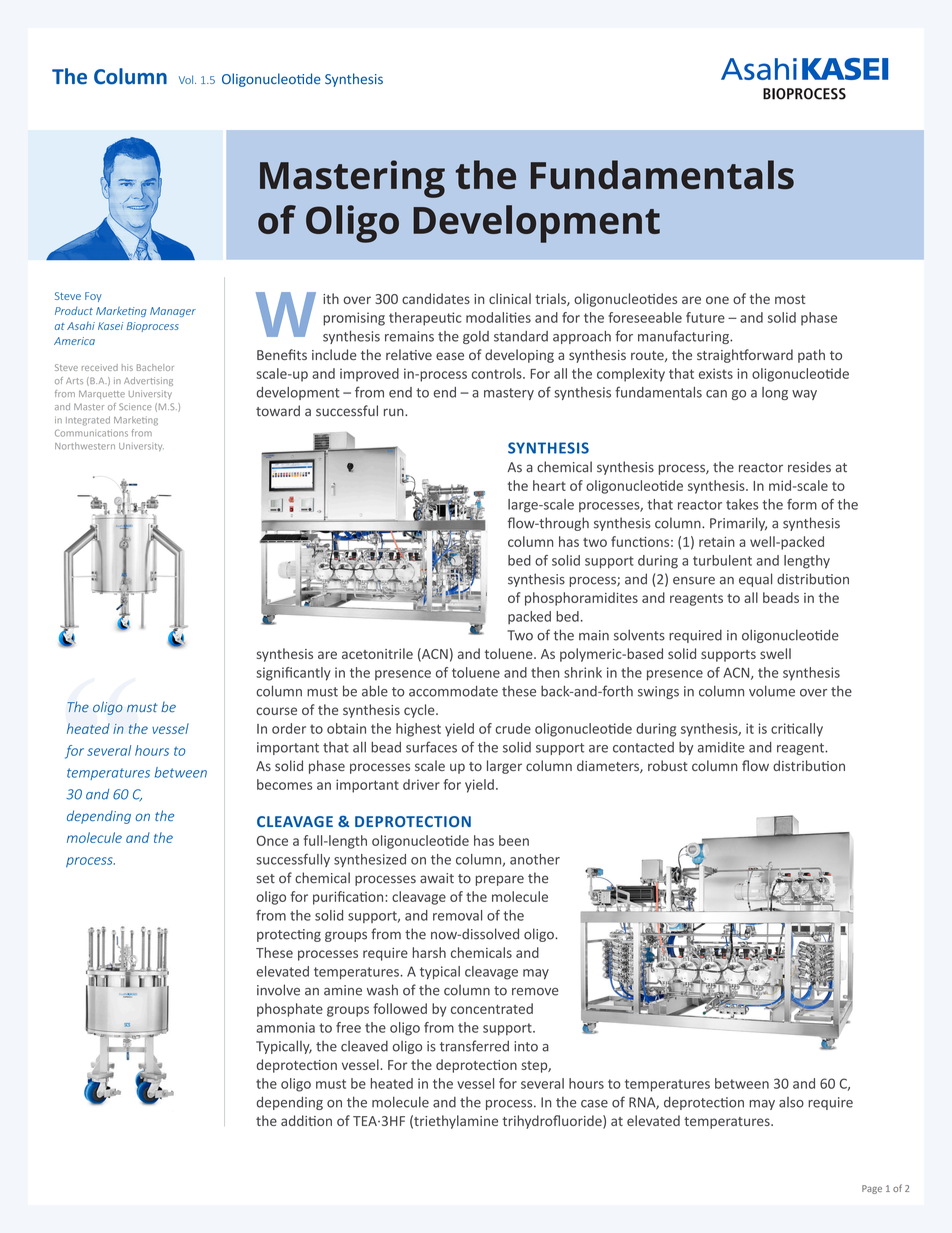  Describe the element at coordinates (431, 747) in the screenshot. I see `surfaces` at that location.
